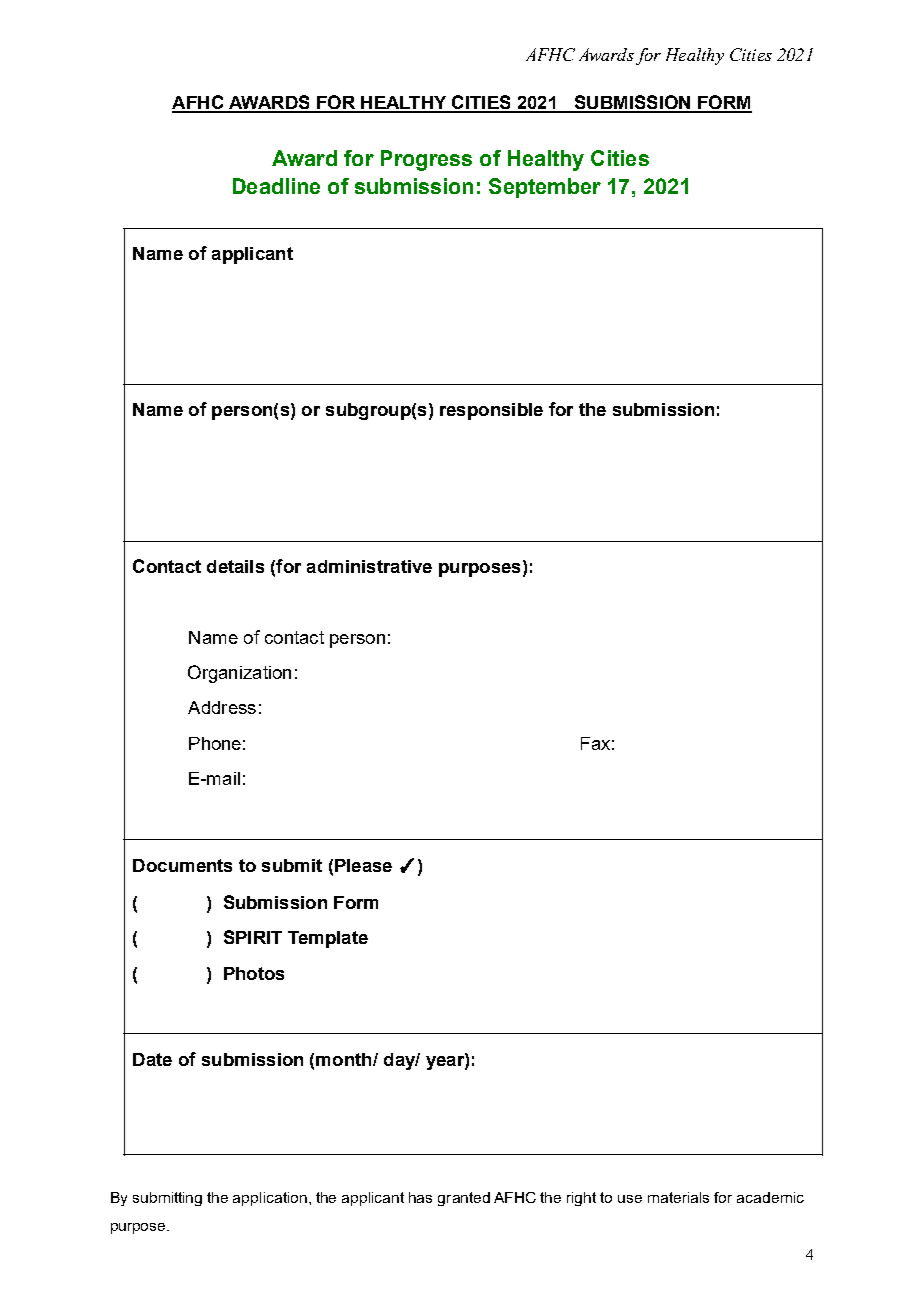 Image resolution: width=924 pixels, height=1308 pixels. Describe the element at coordinates (345, 1059) in the page. I see `month` at that location.
